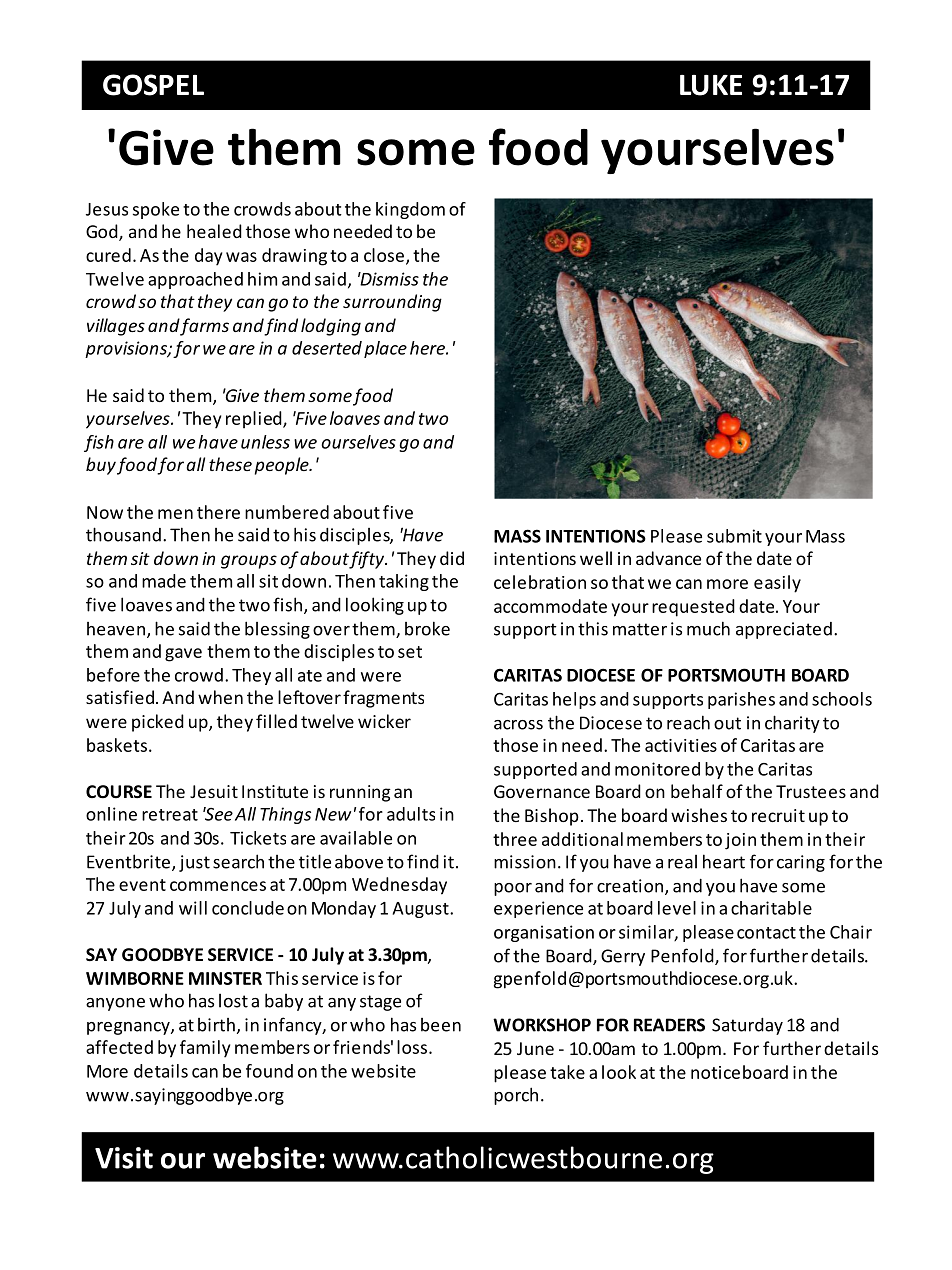 This screenshot has width=952, height=1270. What do you see at coordinates (784, 630) in the screenshot?
I see `appreciated` at bounding box center [784, 630].
